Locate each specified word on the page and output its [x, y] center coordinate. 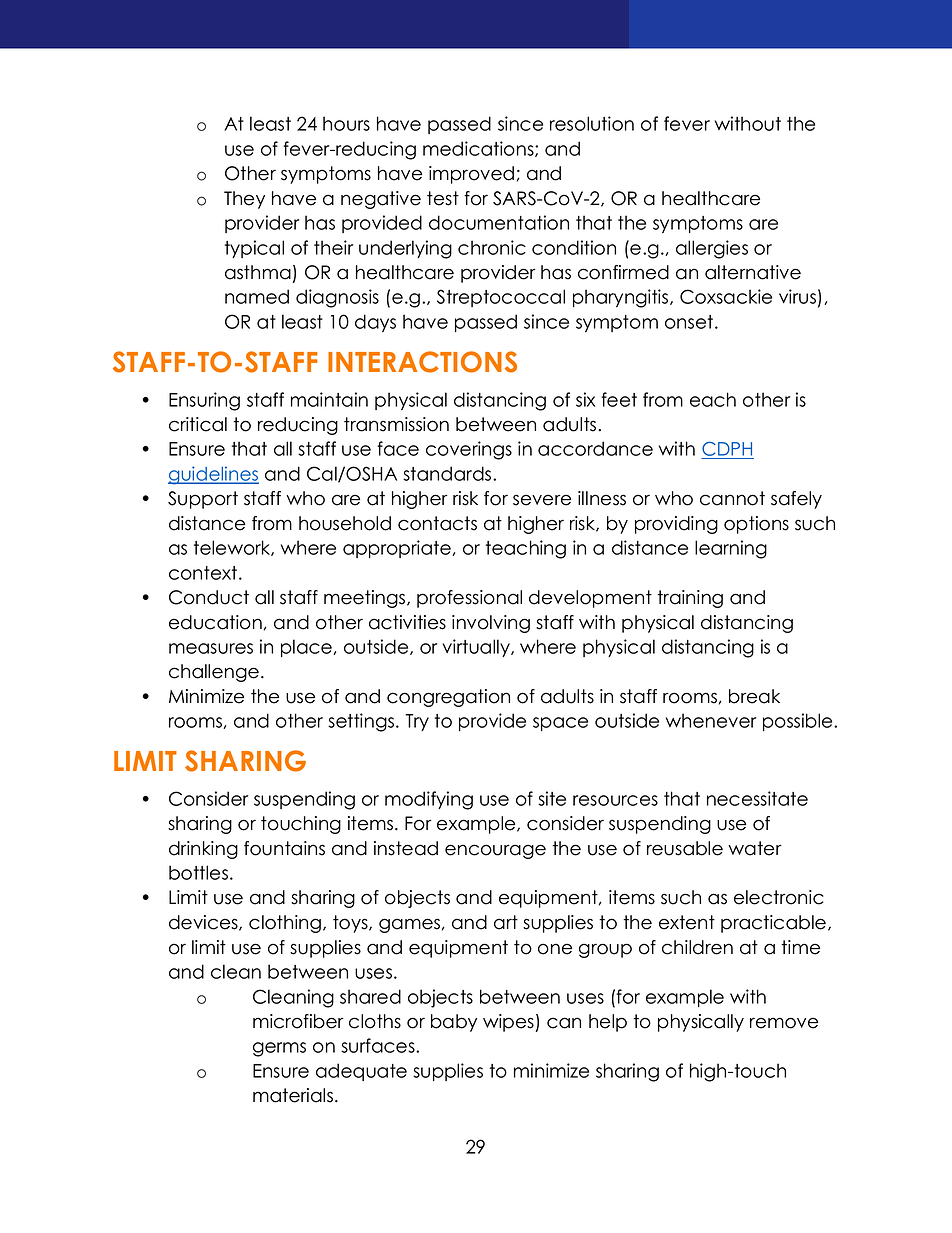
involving [491, 624]
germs [279, 1049]
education [215, 622]
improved [471, 175]
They [244, 200]
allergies [712, 249]
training [690, 599]
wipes [508, 1023]
